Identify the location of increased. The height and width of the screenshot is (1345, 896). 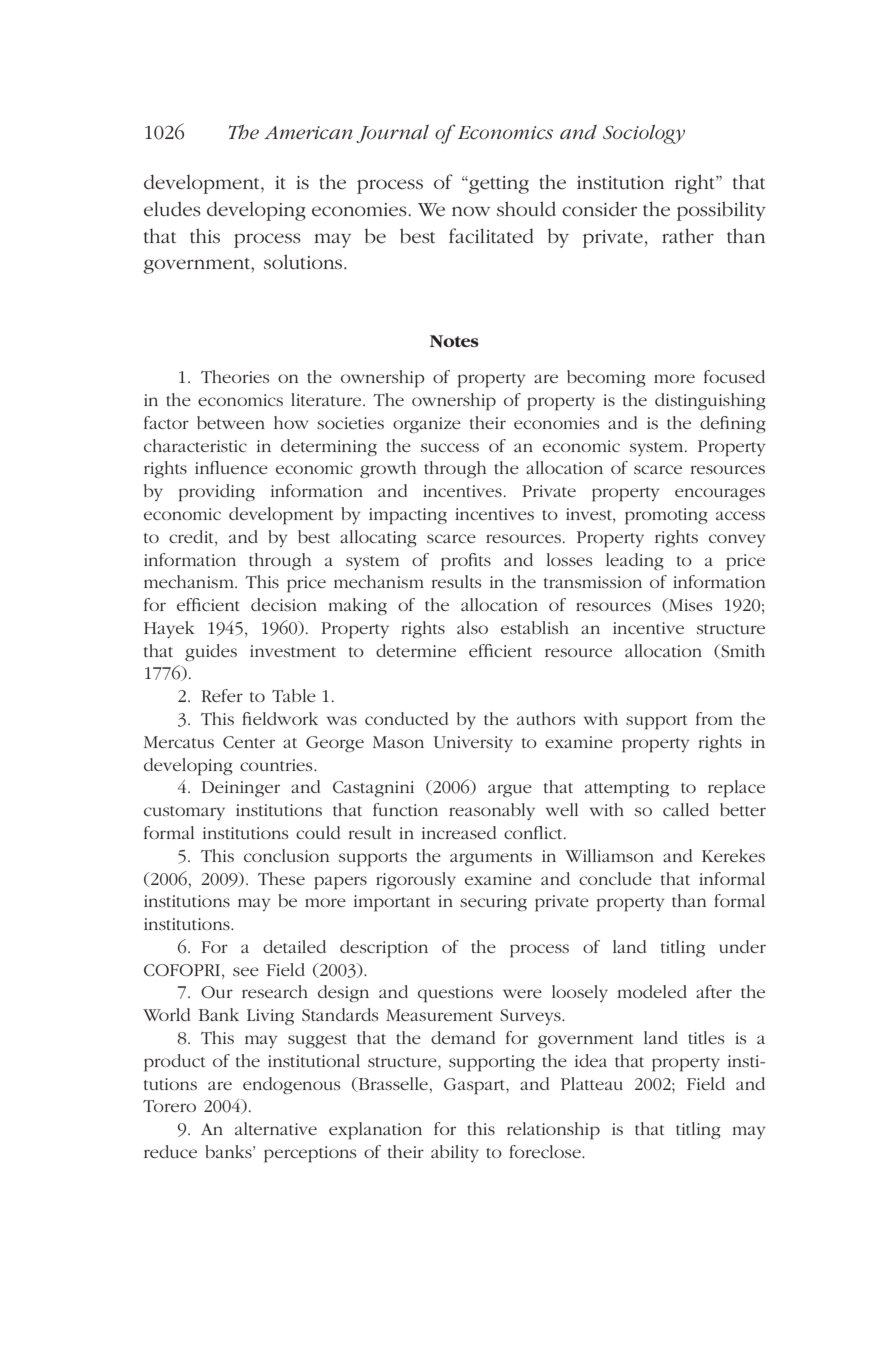
(459, 832).
